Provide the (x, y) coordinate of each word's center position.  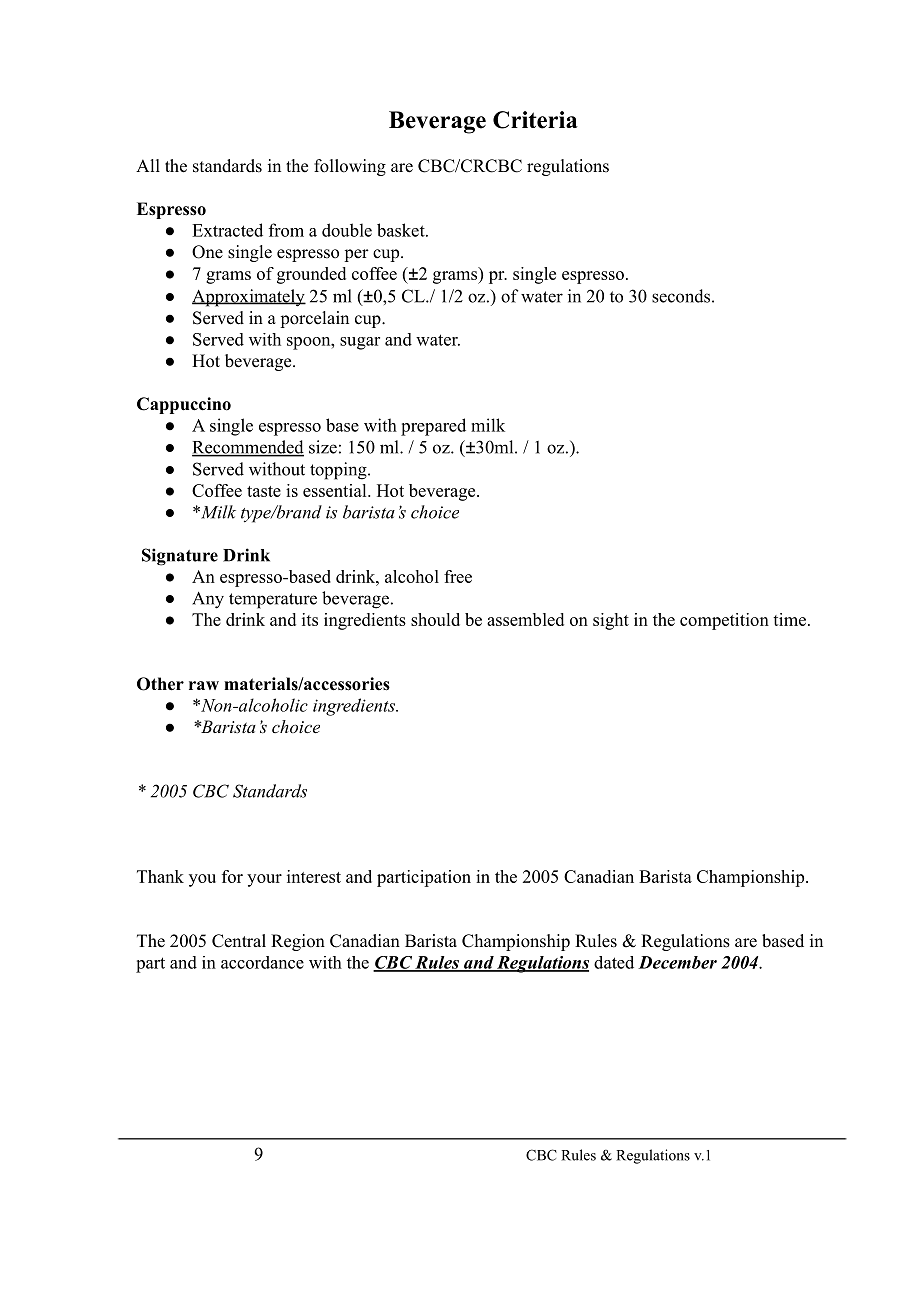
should (435, 619)
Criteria (535, 120)
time (789, 619)
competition (724, 621)
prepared (433, 427)
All (148, 165)
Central (239, 941)
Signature (180, 557)
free (458, 576)
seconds (681, 296)
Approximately (249, 298)
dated (614, 962)
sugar (360, 343)
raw (204, 685)
